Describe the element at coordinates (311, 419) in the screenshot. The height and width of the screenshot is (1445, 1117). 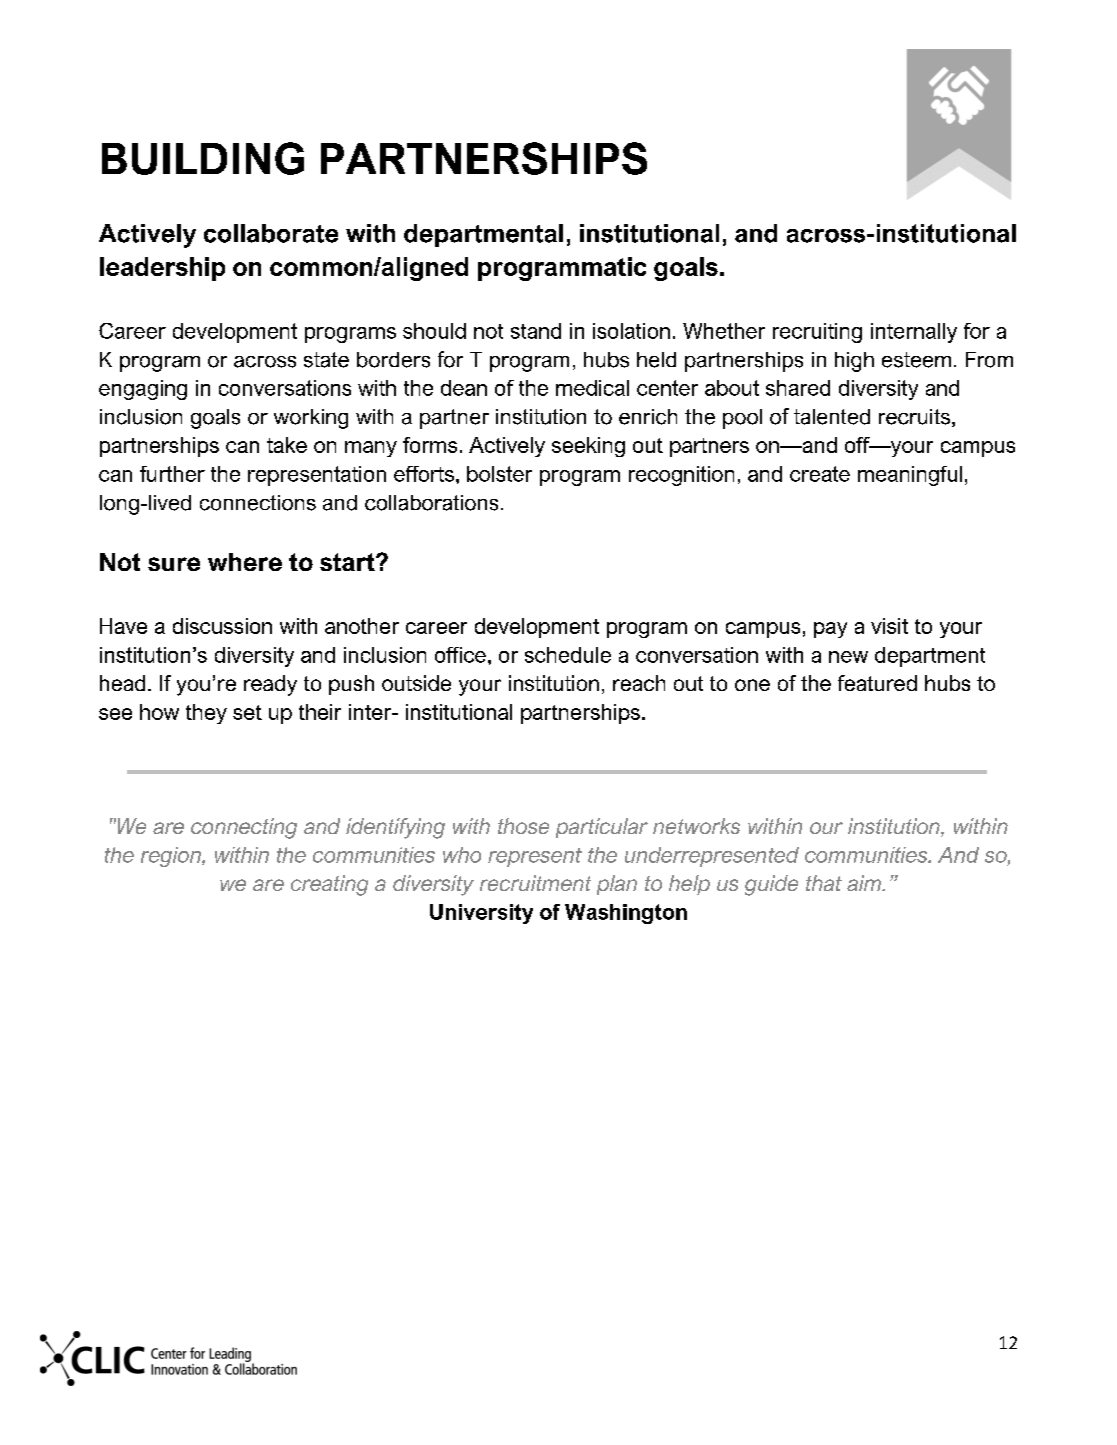
I see `working` at that location.
